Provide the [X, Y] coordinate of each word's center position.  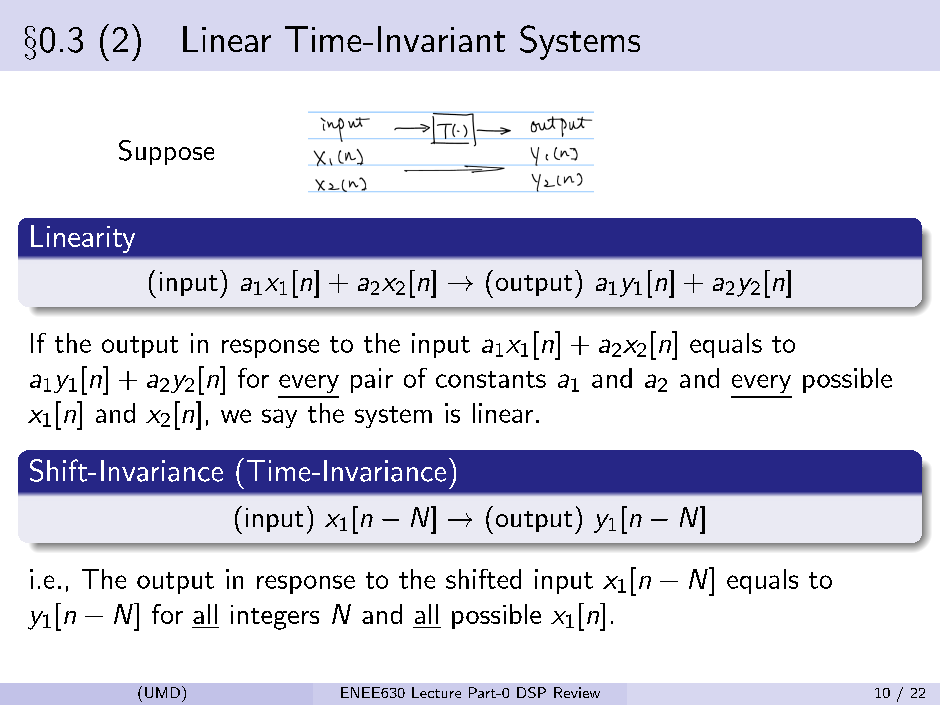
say [279, 418]
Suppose [166, 152]
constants [491, 379]
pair [372, 380]
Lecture [436, 692]
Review [577, 692]
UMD [162, 692]
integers [275, 617]
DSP [531, 692]
